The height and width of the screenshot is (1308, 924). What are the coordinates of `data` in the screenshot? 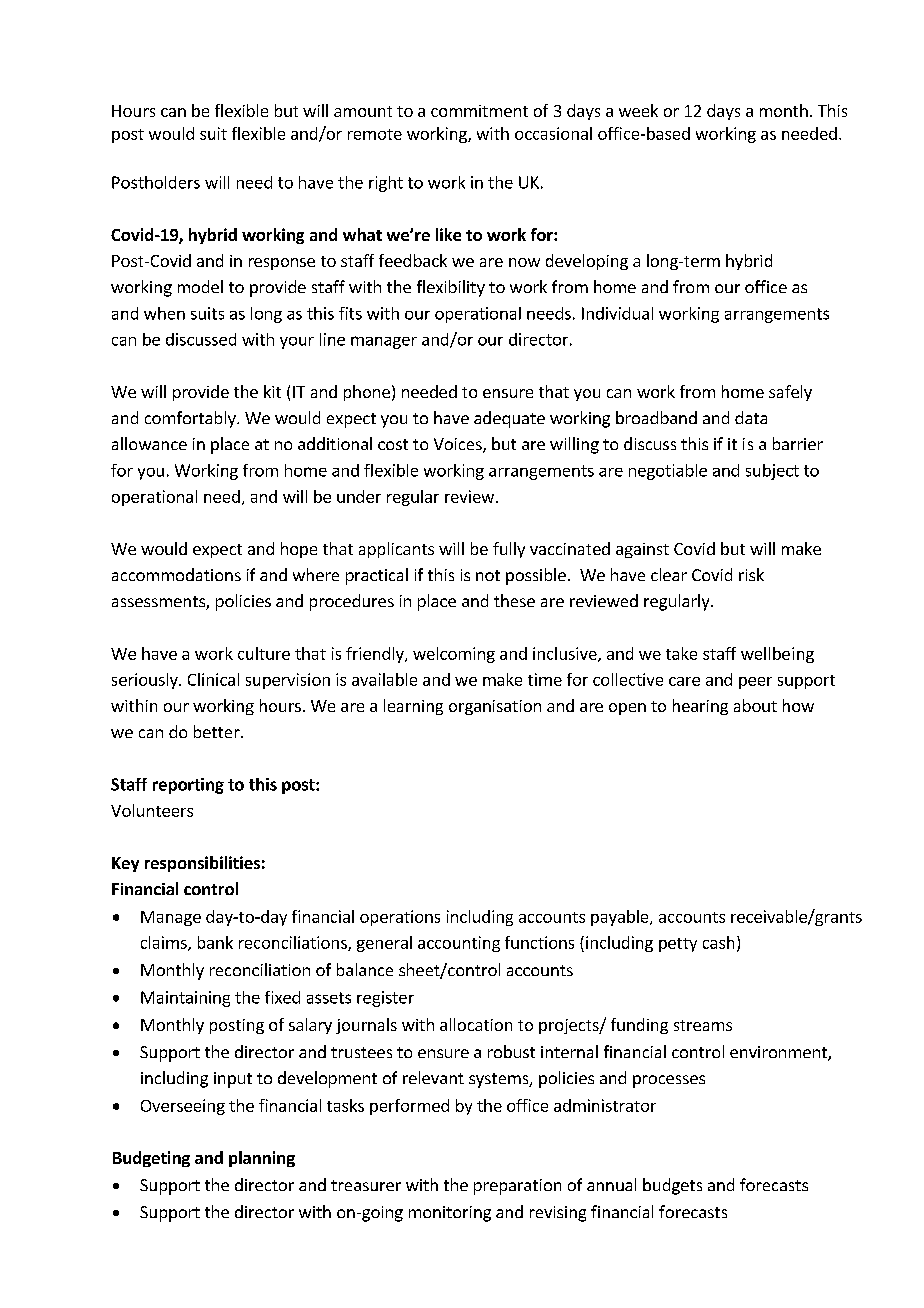 It's located at (751, 417).
